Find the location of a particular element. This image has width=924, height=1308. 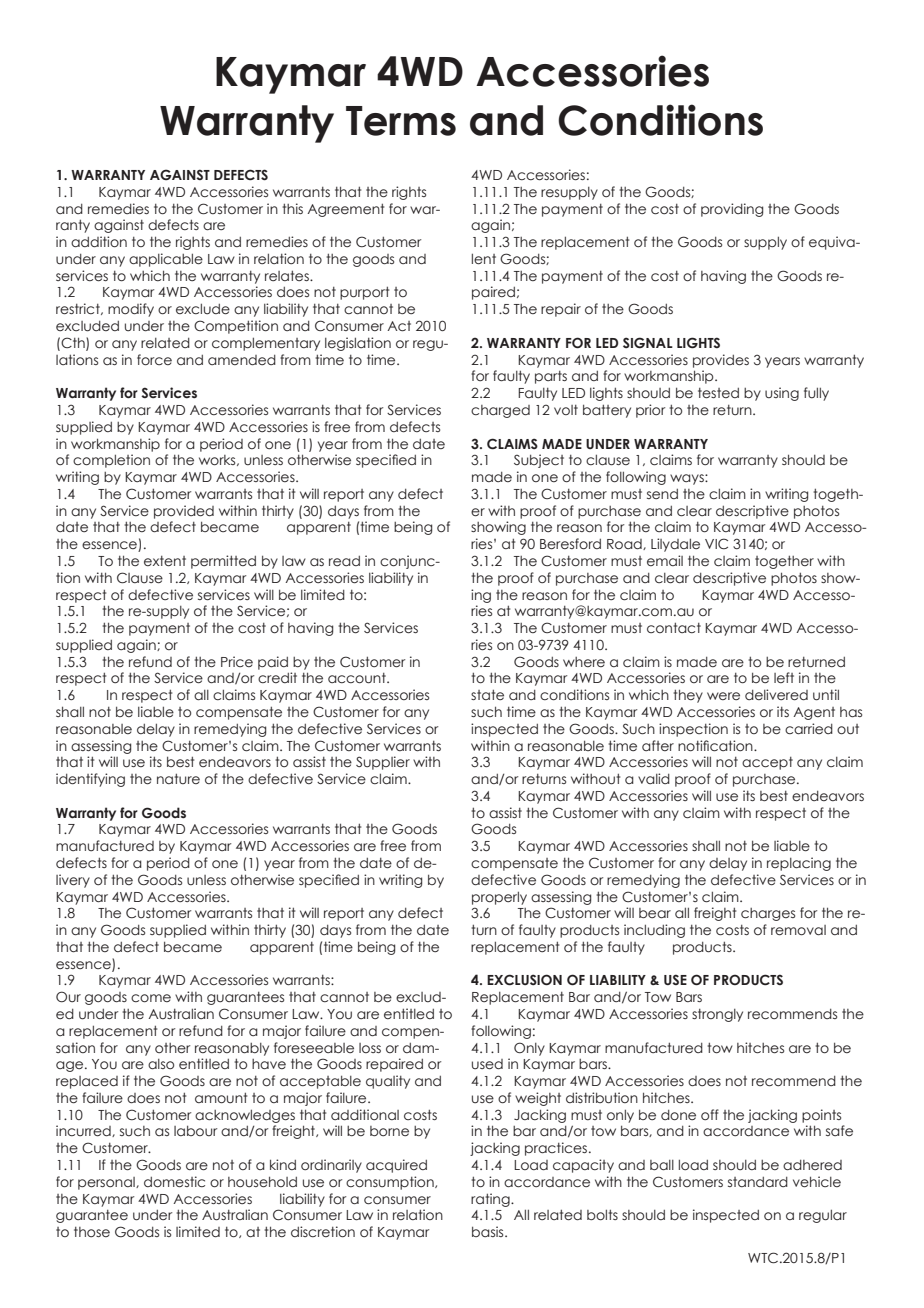

ways is located at coordinates (688, 479).
